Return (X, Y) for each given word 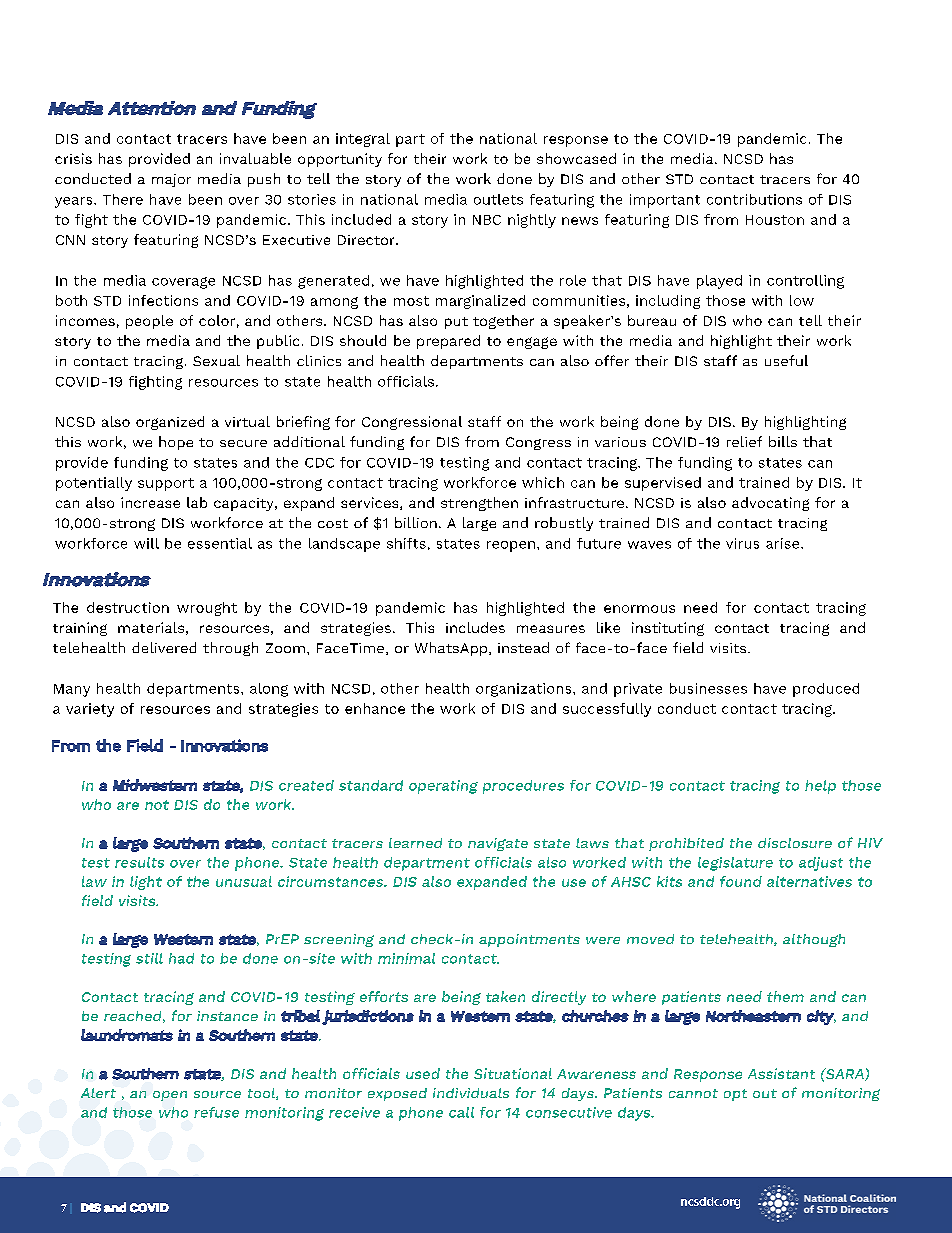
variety (90, 710)
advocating (770, 504)
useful (786, 360)
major (171, 180)
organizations (525, 690)
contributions (754, 199)
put (456, 323)
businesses (708, 688)
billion (416, 522)
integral (363, 140)
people (149, 322)
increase (150, 502)
